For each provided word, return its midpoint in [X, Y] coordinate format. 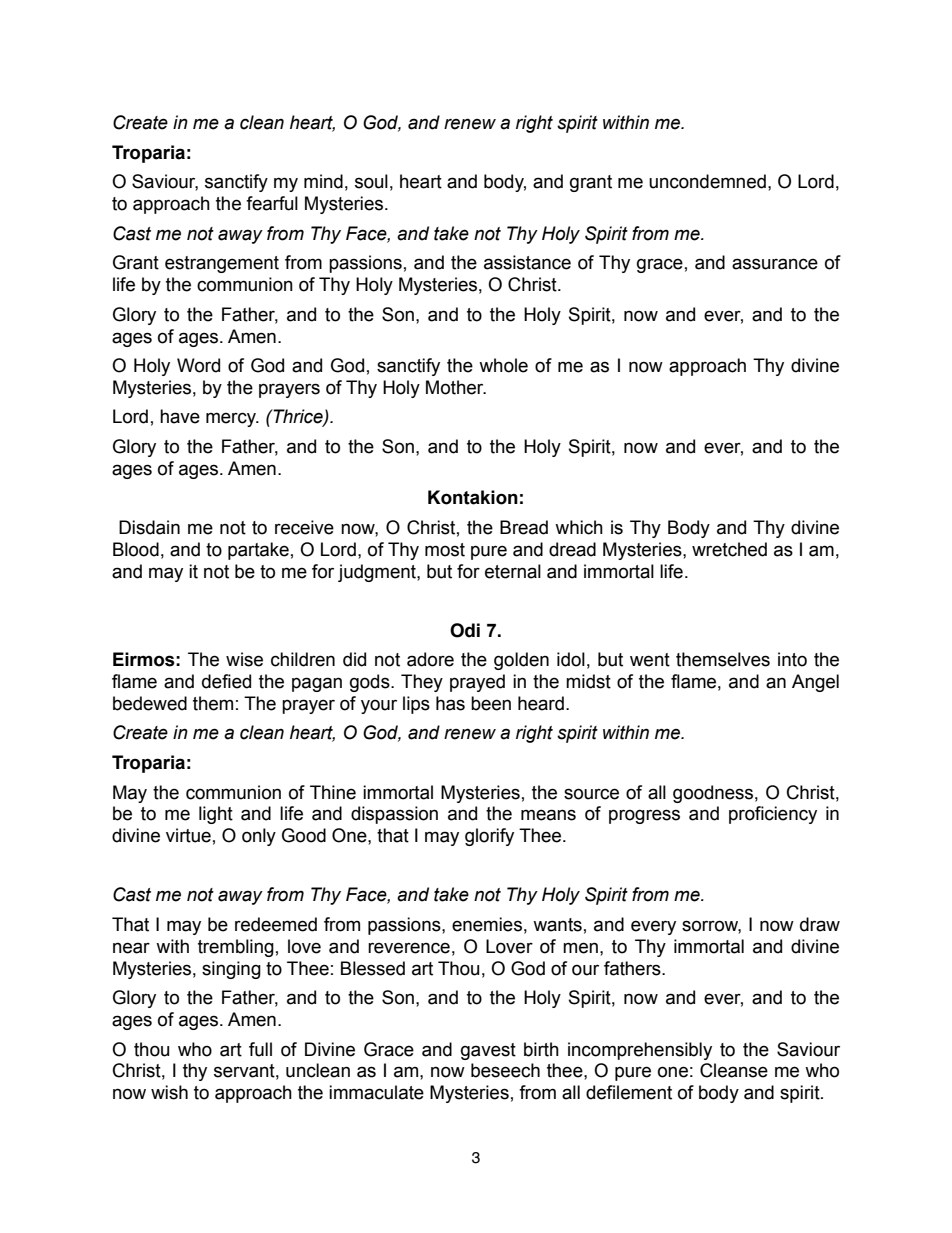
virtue [188, 835]
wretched [729, 549]
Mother [456, 387]
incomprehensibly [640, 1051]
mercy [232, 419]
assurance [775, 264]
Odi [465, 630]
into [792, 659]
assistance [527, 262]
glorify [489, 837]
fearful [272, 203]
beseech [505, 1070]
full [260, 1049]
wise [244, 659]
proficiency [773, 815]
